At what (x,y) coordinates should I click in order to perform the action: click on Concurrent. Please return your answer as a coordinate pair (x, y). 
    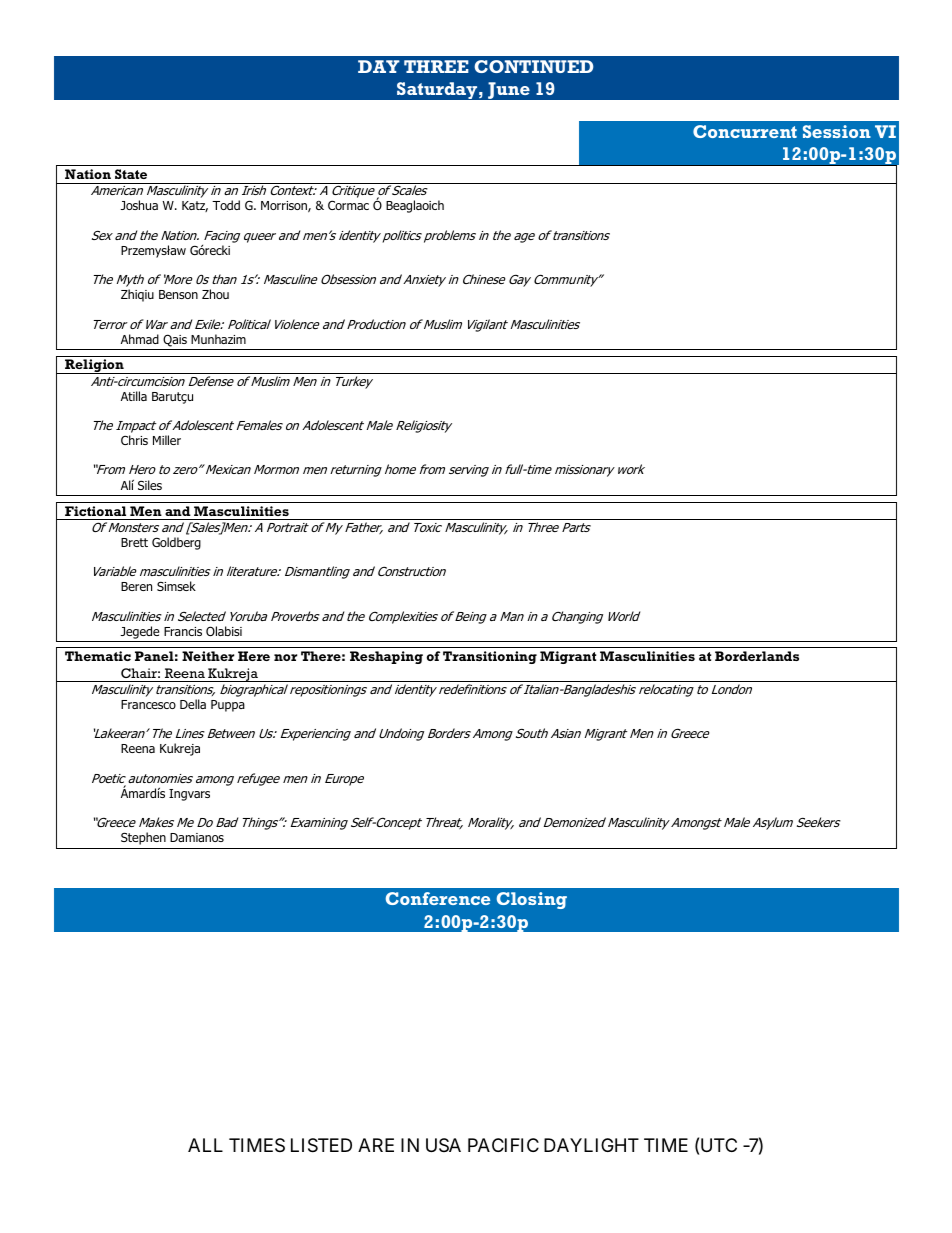
    Looking at the image, I should click on (745, 131).
